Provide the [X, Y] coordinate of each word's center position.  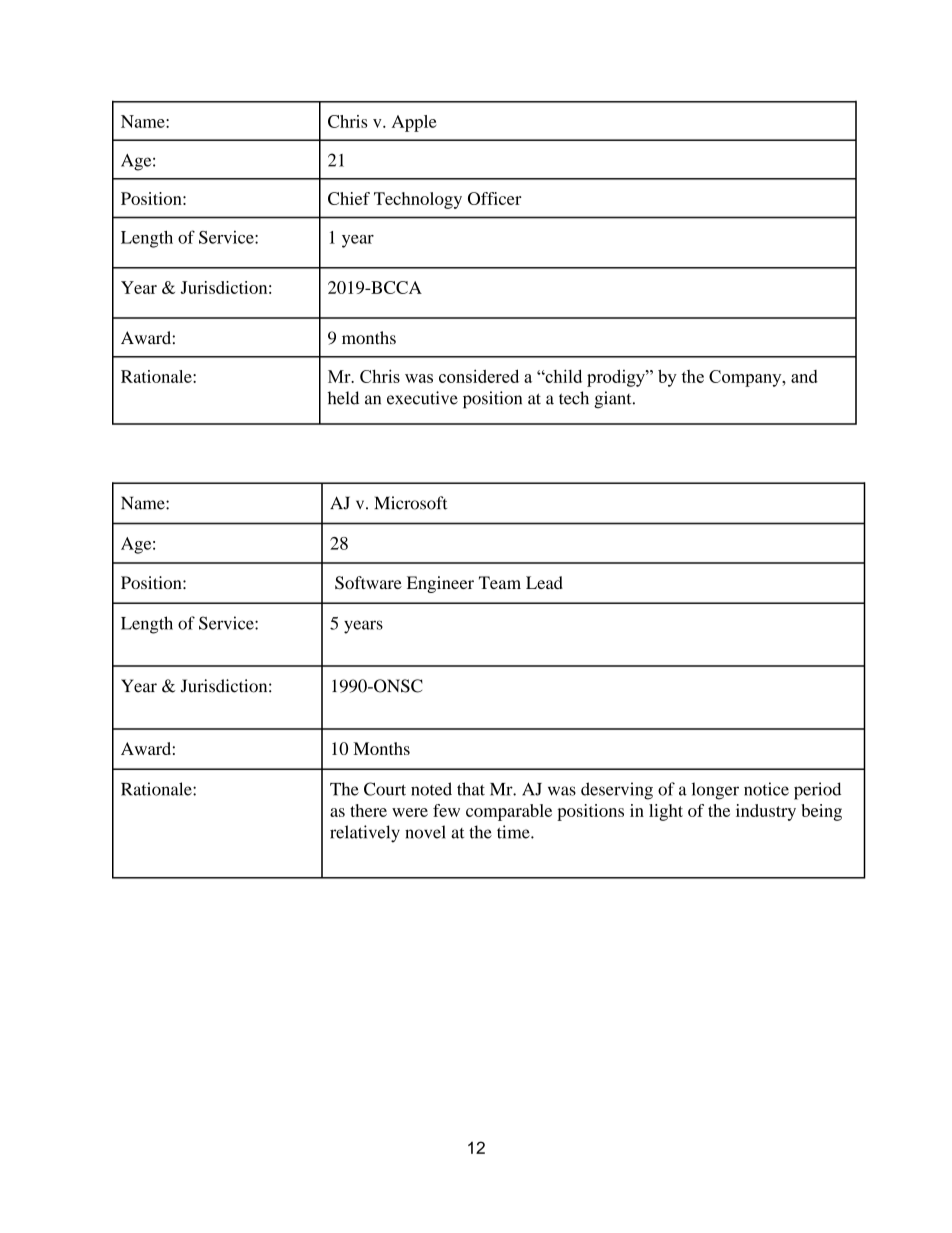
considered [479, 376]
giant [614, 400]
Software [368, 583]
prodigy [617, 378]
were [410, 812]
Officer [495, 198]
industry [766, 812]
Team [500, 582]
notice [766, 789]
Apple [414, 123]
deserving [617, 791]
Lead [544, 582]
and [804, 376]
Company [746, 378]
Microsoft [410, 503]
